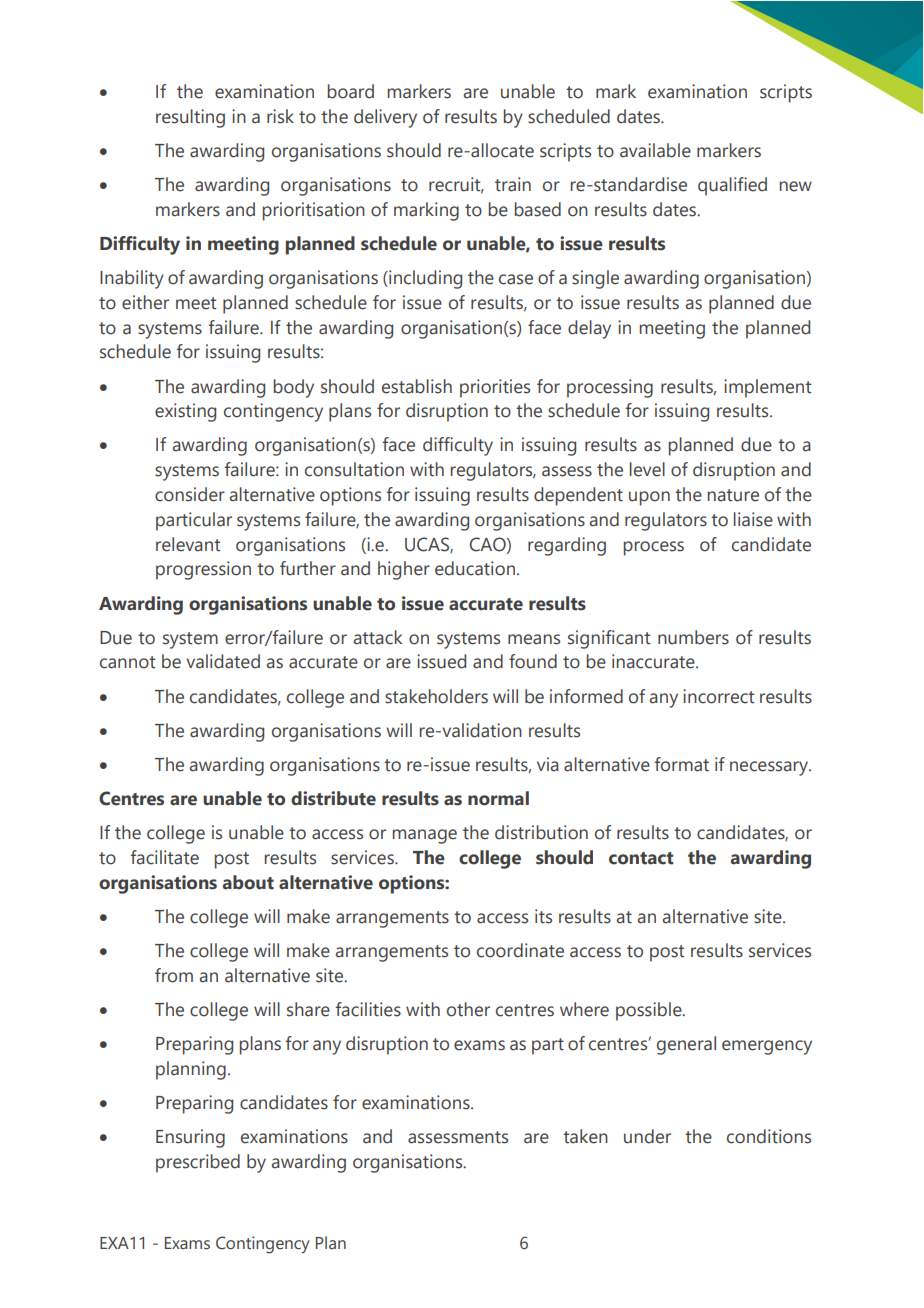 This screenshot has height=1308, width=924. I want to click on conditions, so click(769, 1136).
